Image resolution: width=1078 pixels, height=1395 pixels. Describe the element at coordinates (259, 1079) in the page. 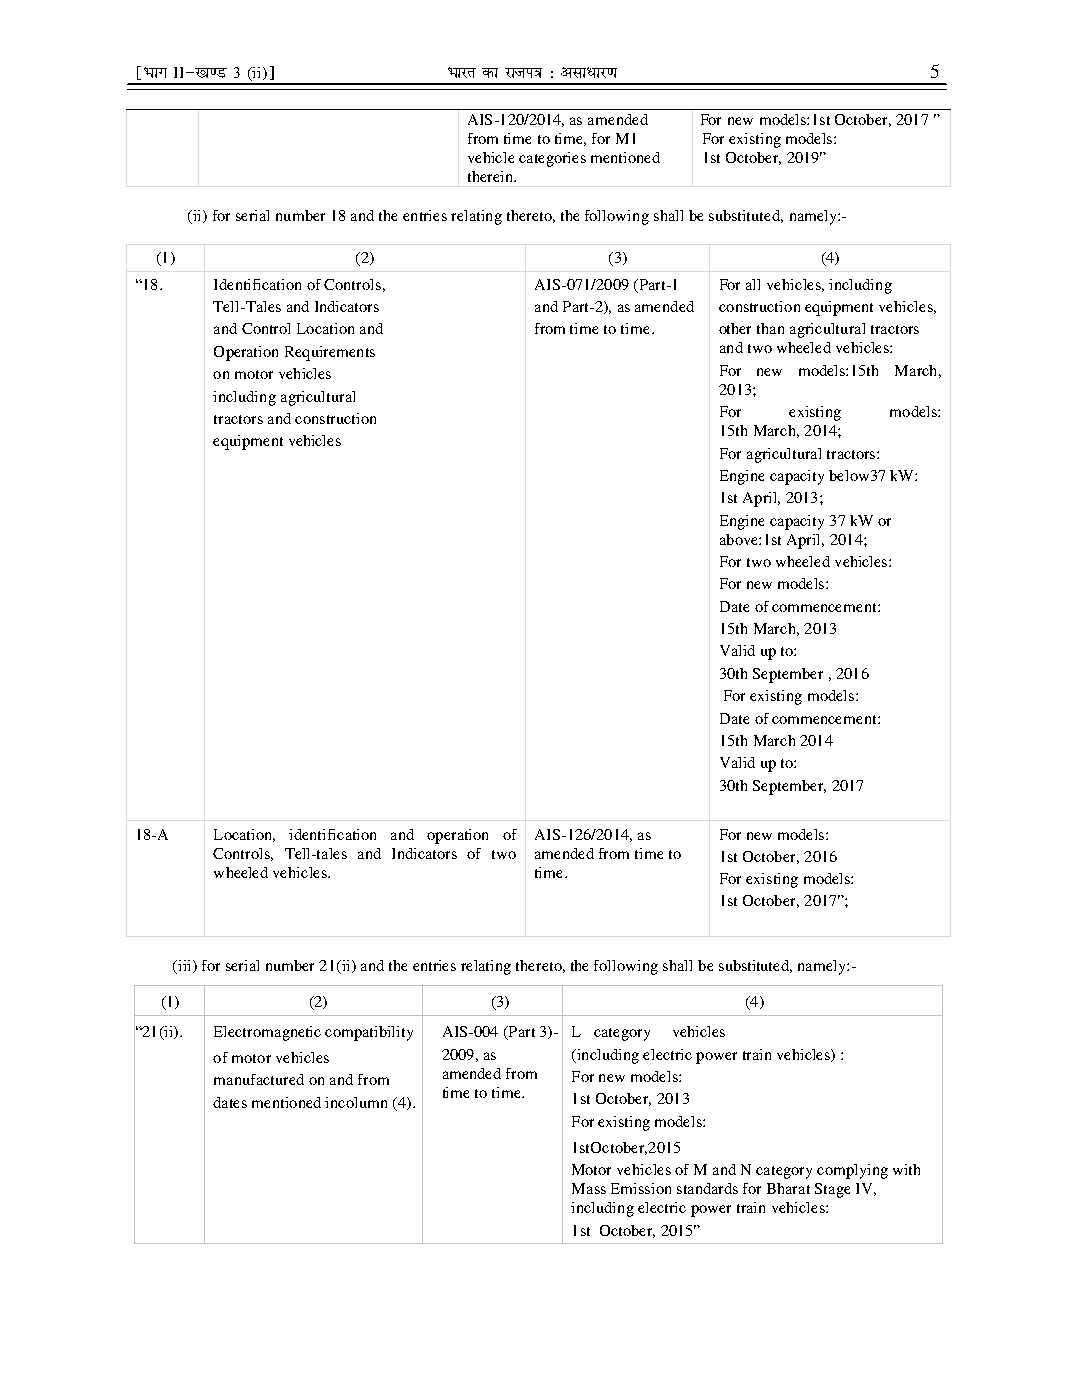

I see `manufactured` at that location.
